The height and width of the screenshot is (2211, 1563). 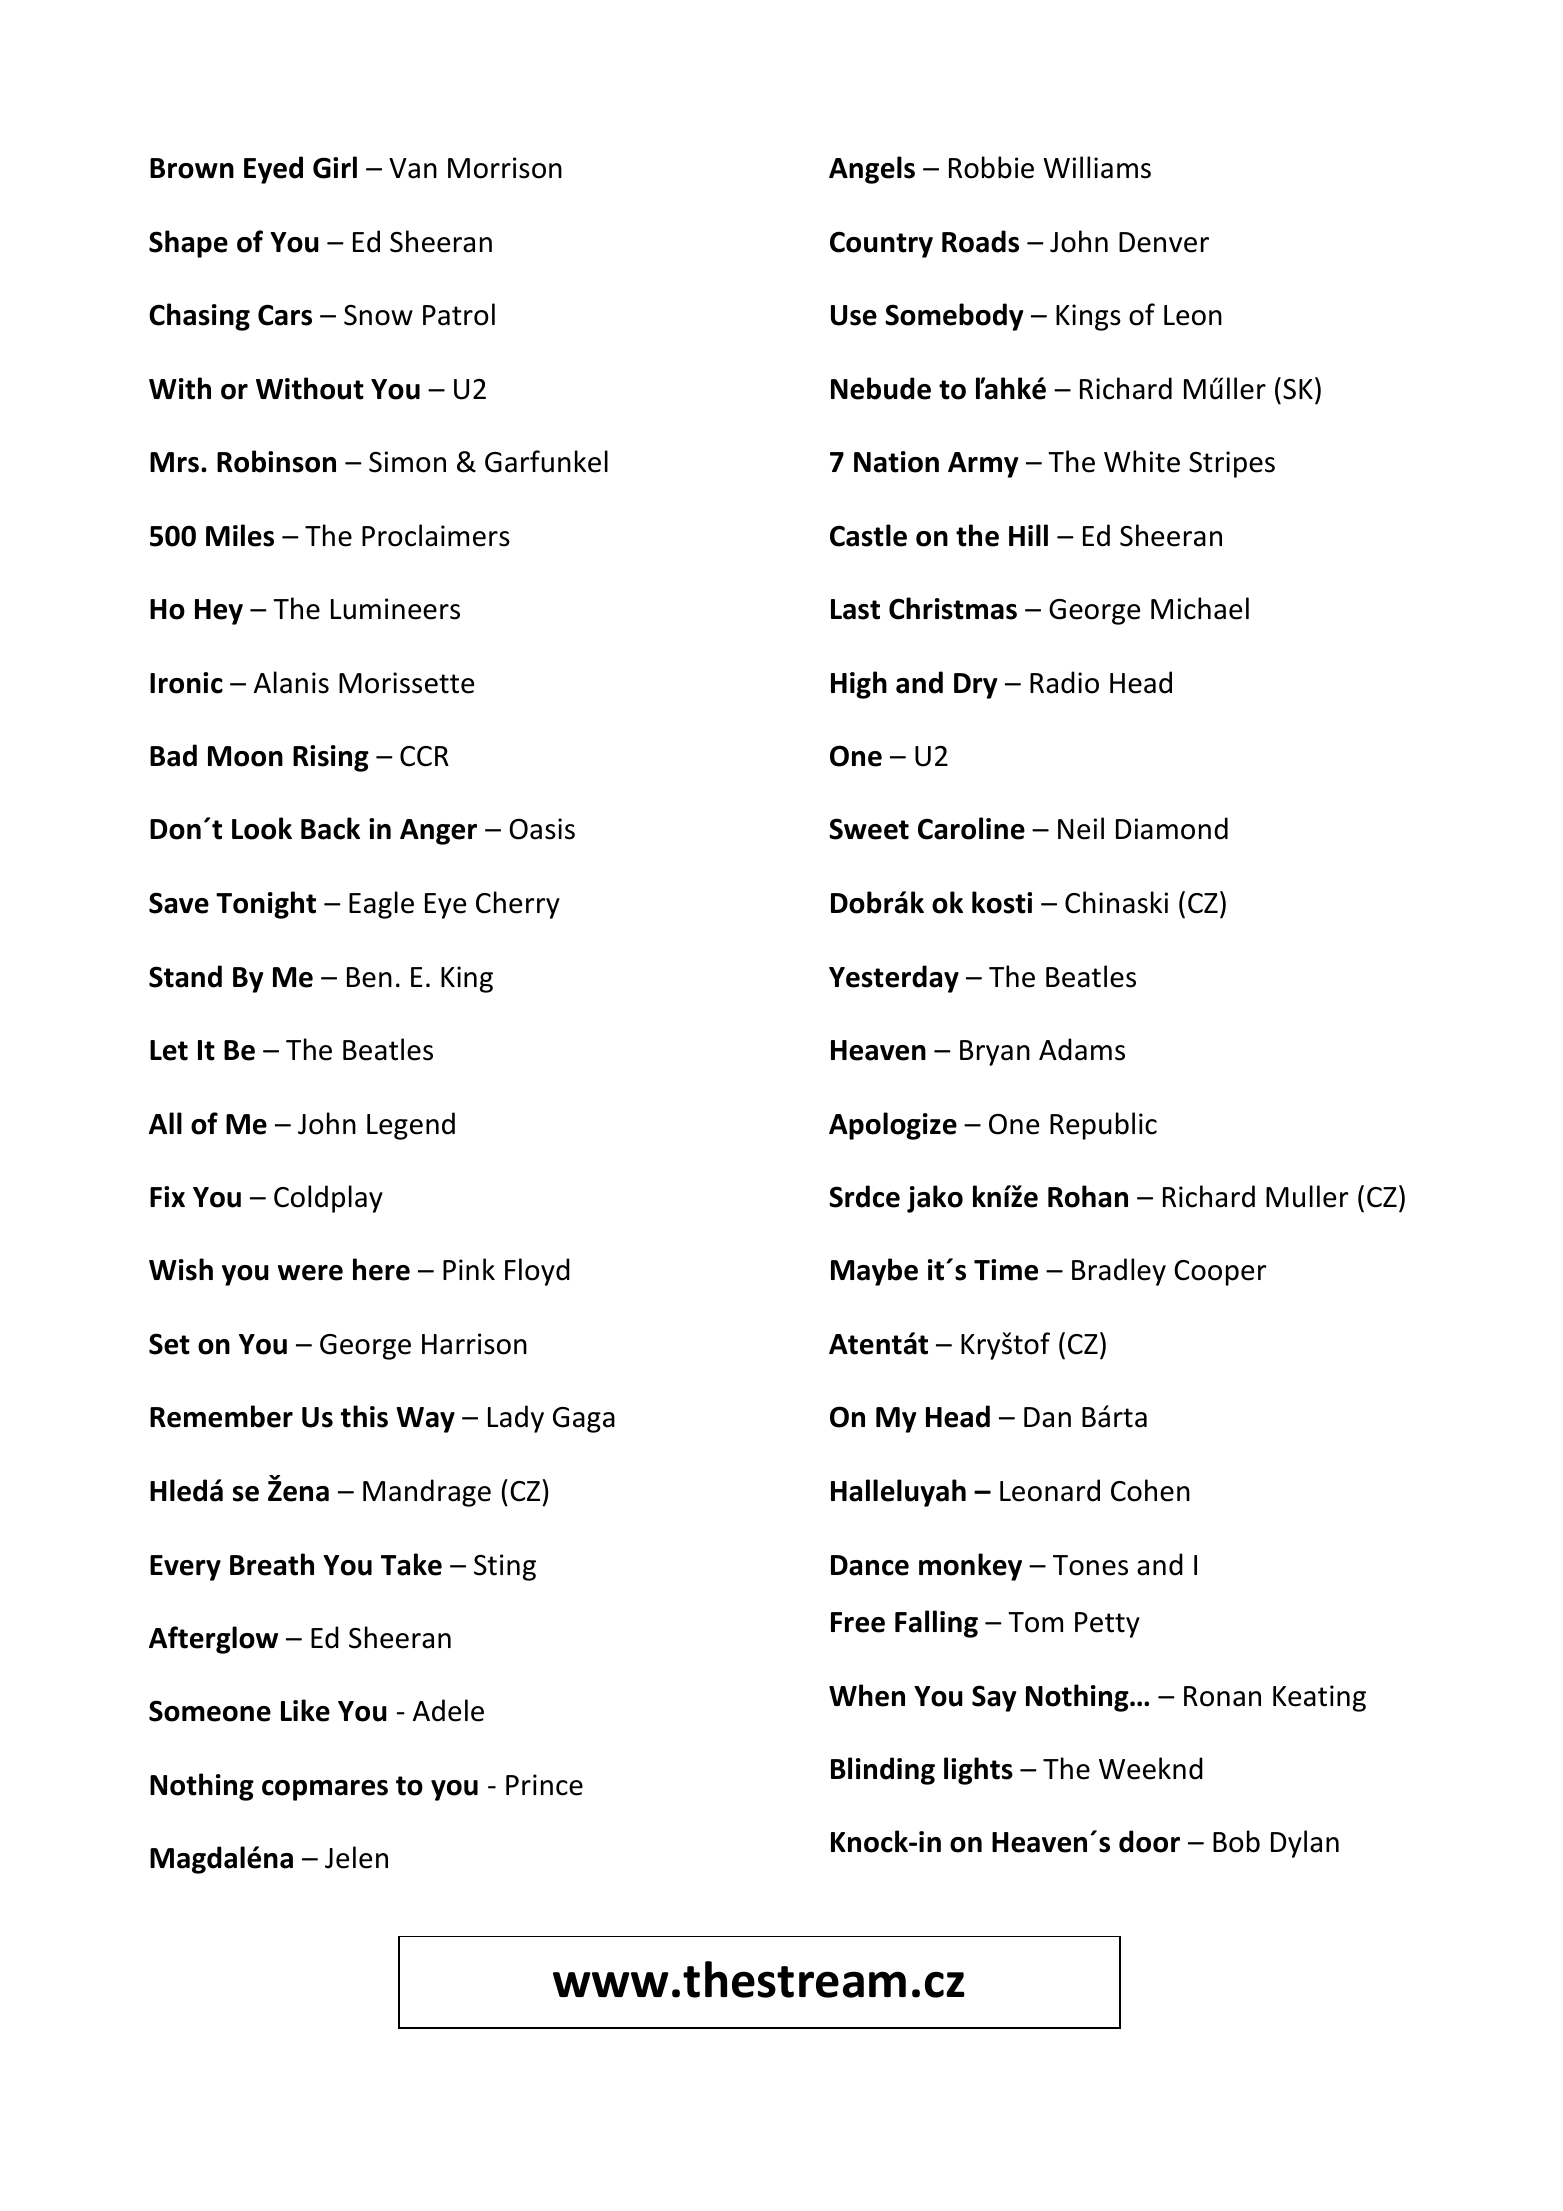 What do you see at coordinates (305, 1710) in the screenshot?
I see `Like` at bounding box center [305, 1710].
